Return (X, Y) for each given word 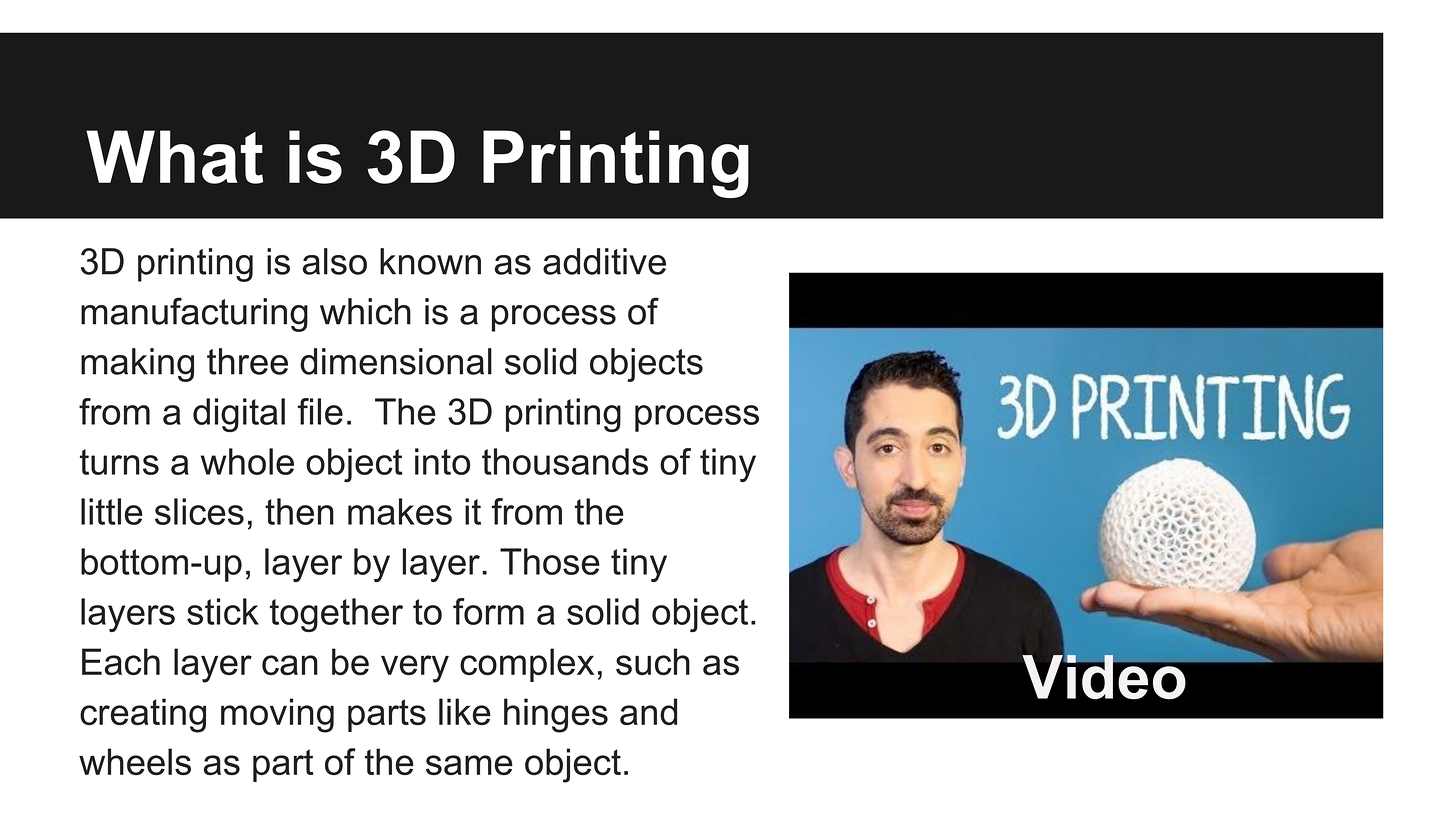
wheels (135, 761)
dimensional (396, 361)
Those (550, 561)
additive (604, 261)
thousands (565, 461)
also (335, 261)
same (469, 765)
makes (400, 511)
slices (199, 511)
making (137, 365)
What (174, 157)
